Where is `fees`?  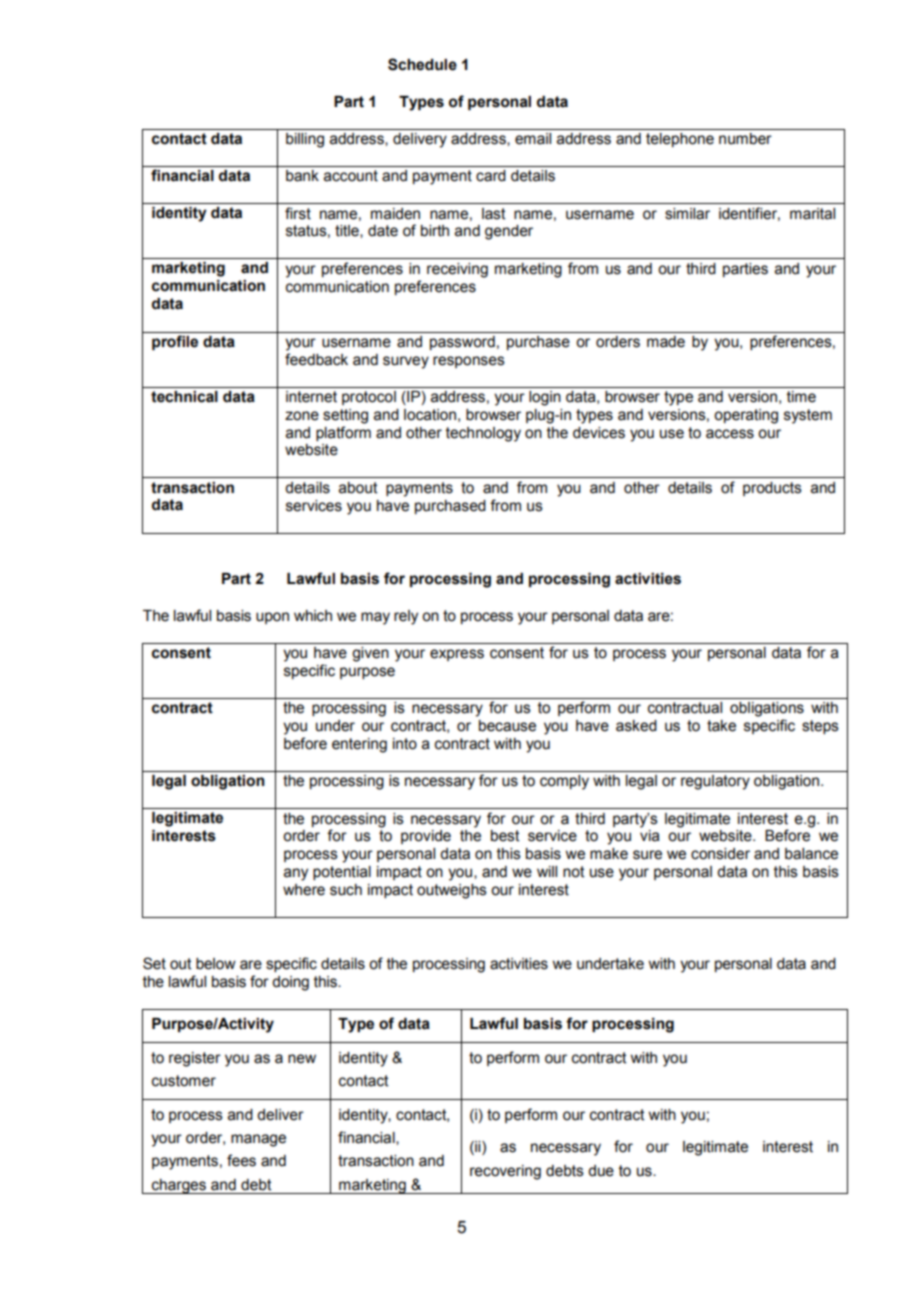 fees is located at coordinates (241, 1160).
